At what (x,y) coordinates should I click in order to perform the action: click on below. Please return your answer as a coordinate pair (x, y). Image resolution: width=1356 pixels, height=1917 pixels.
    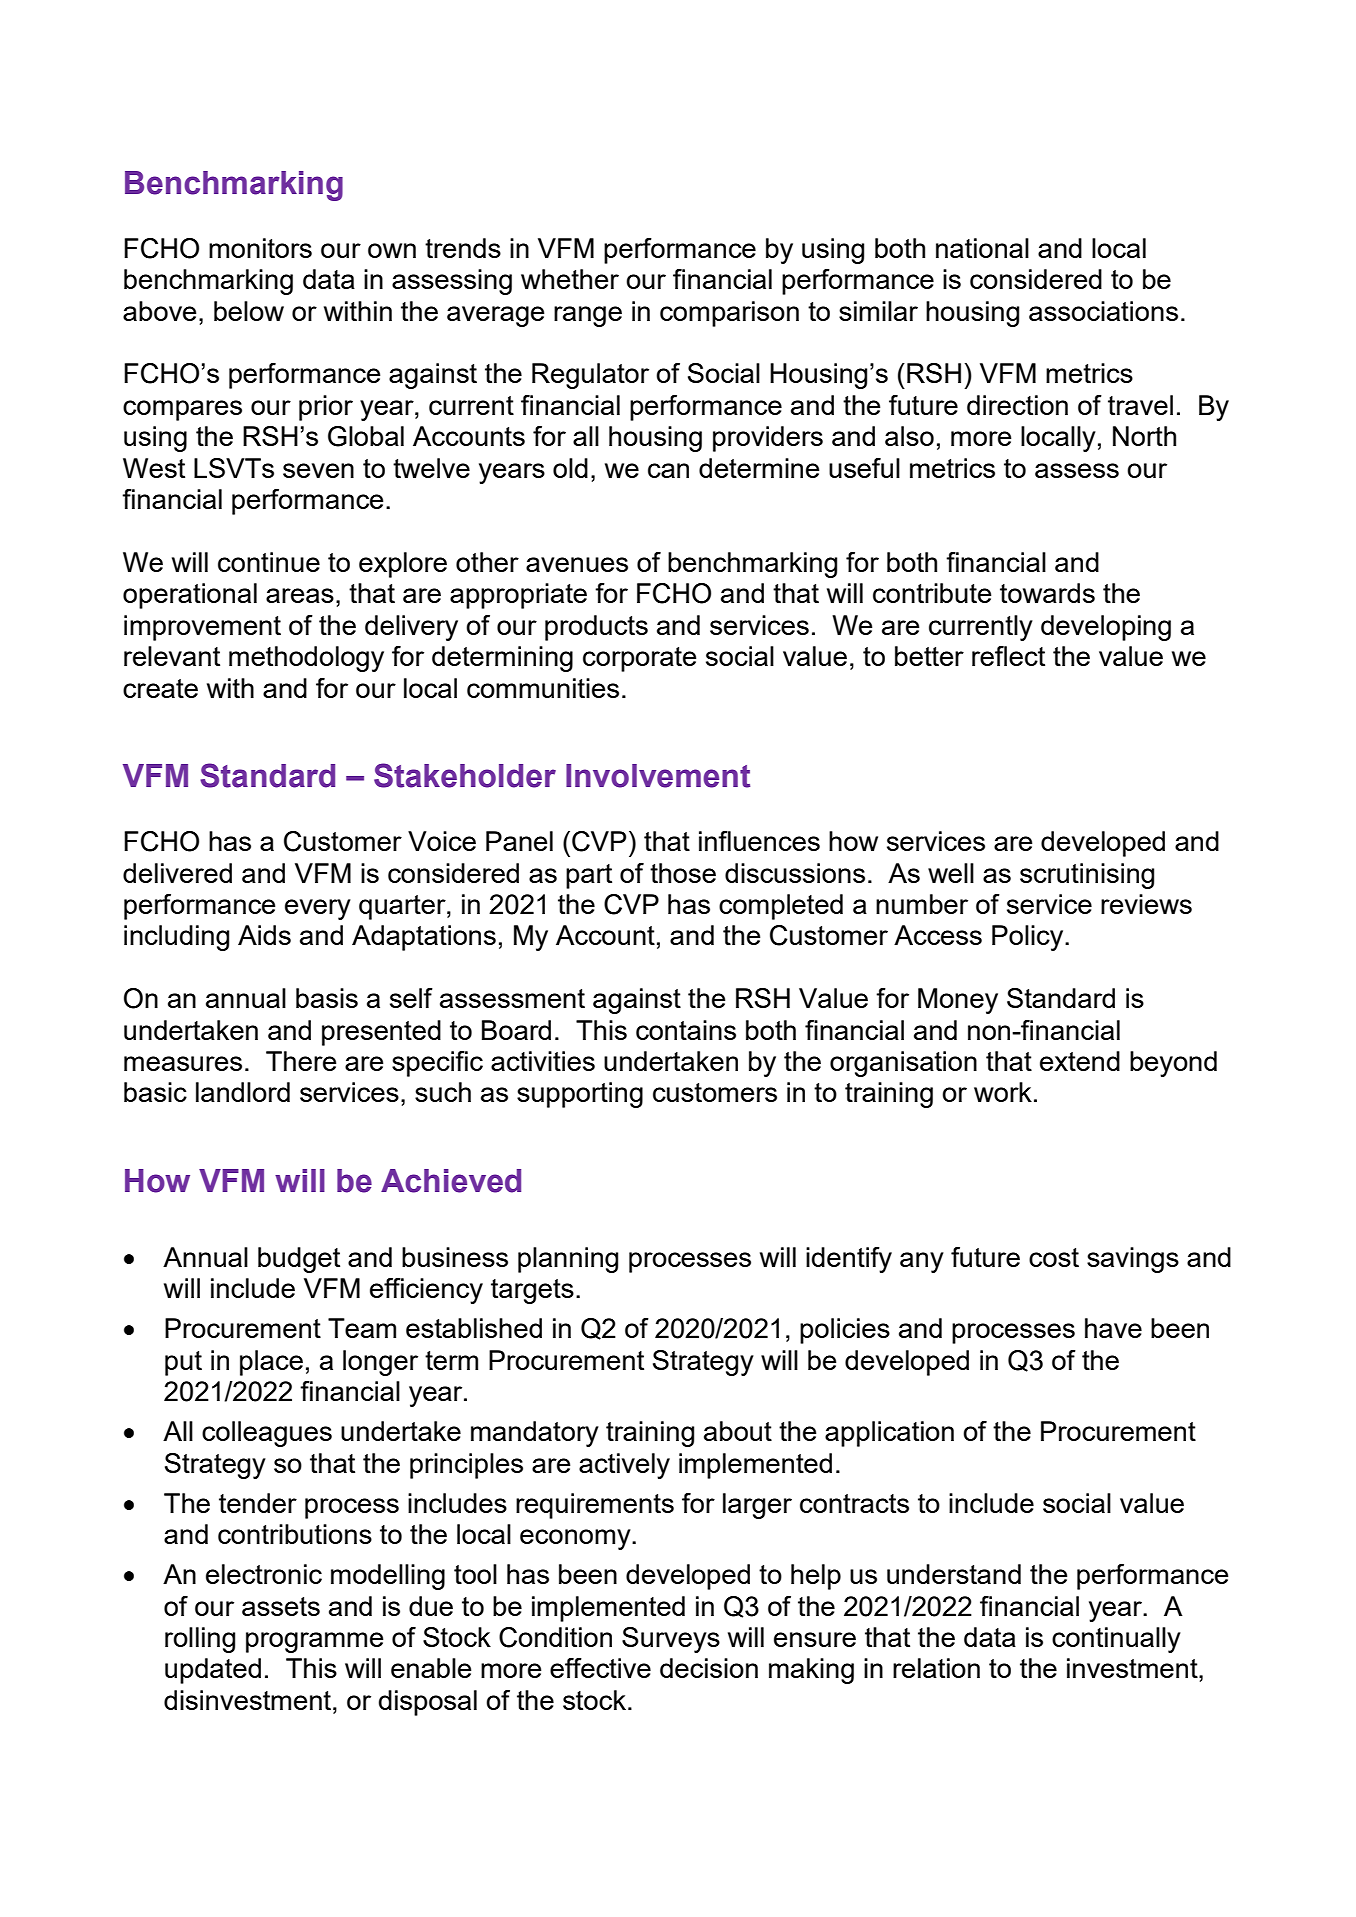
    Looking at the image, I should click on (249, 311).
